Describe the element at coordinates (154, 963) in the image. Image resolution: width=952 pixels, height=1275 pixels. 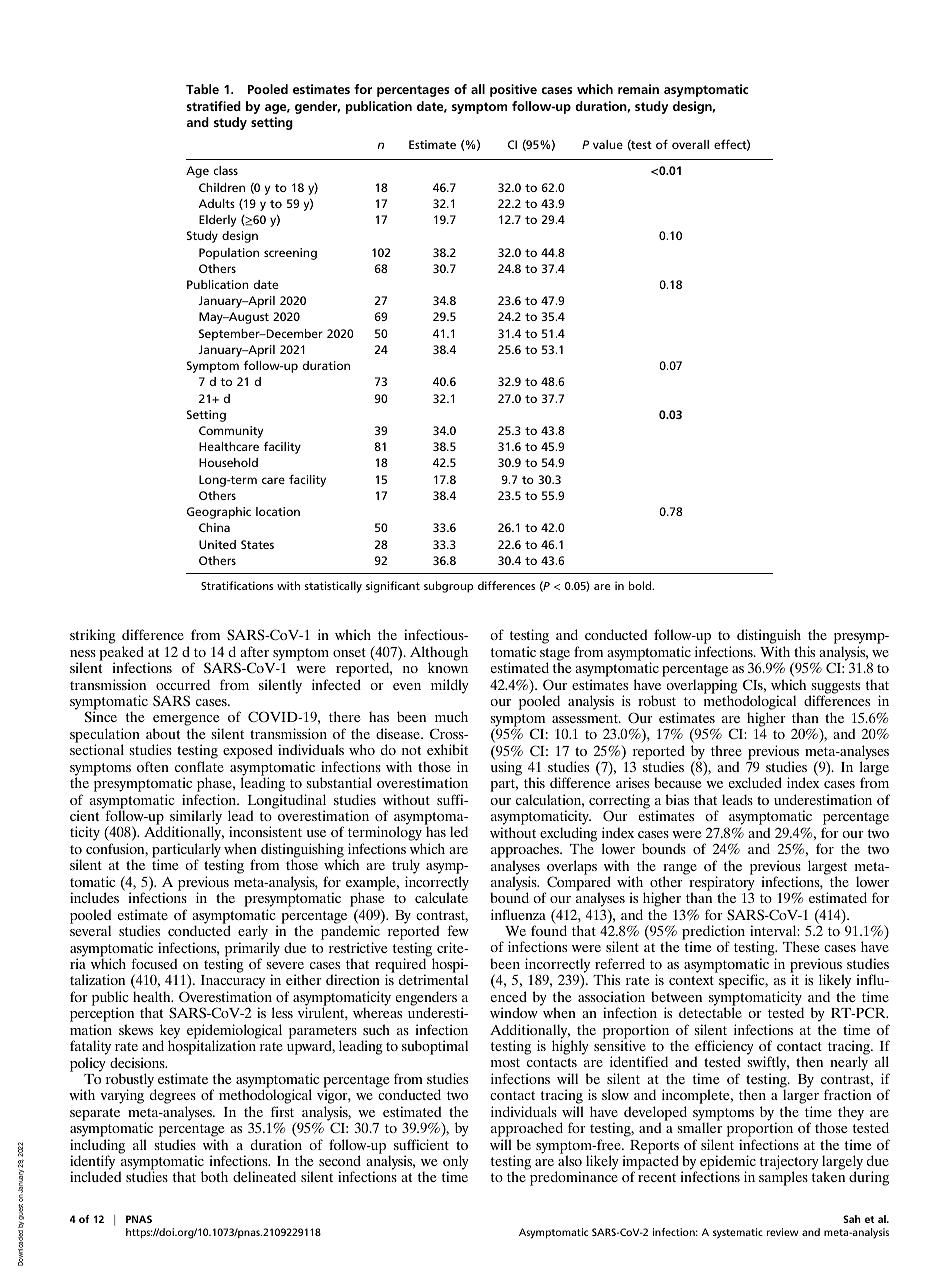
I see `focused` at that location.
